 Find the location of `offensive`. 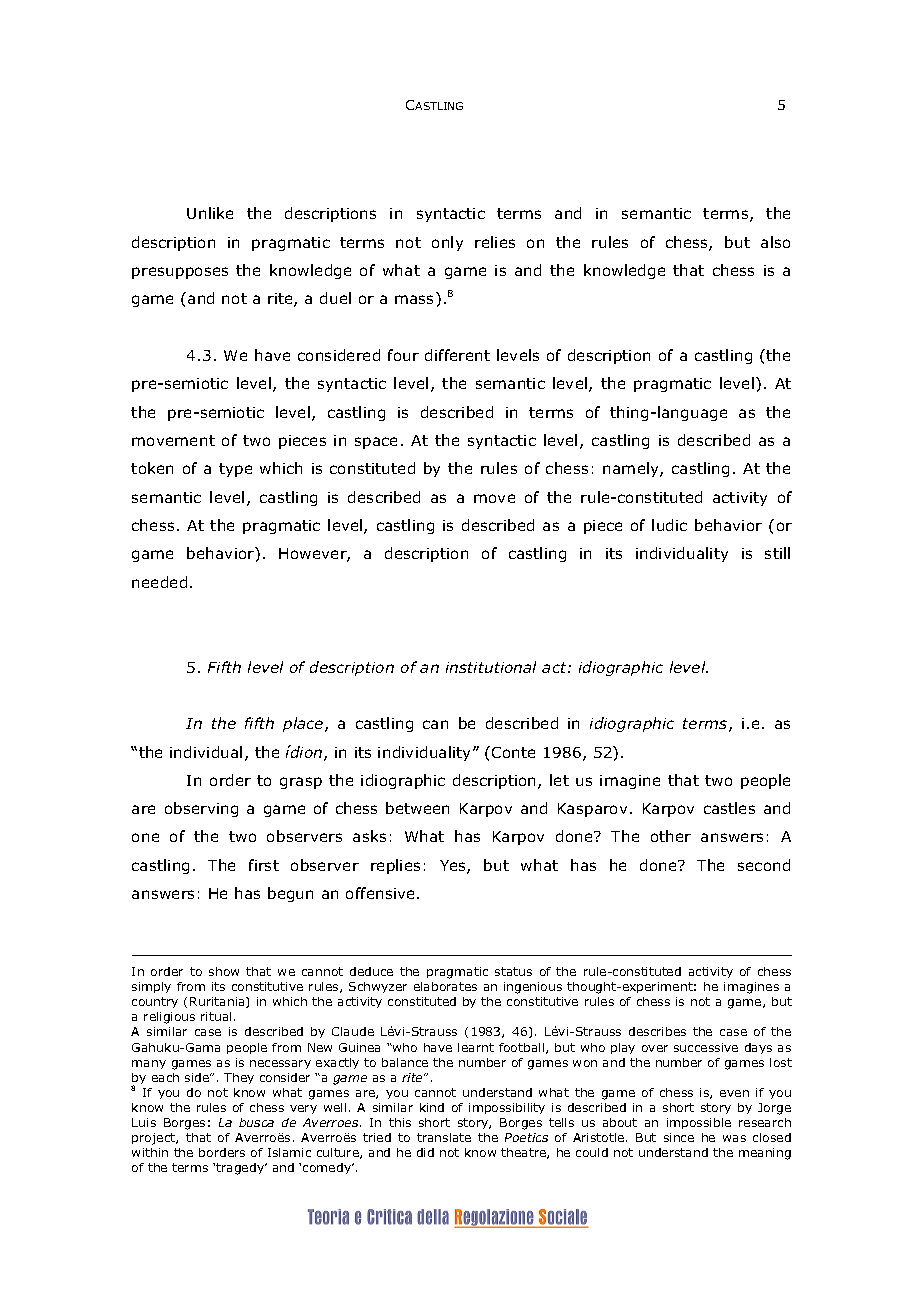

offensive is located at coordinates (380, 893).
